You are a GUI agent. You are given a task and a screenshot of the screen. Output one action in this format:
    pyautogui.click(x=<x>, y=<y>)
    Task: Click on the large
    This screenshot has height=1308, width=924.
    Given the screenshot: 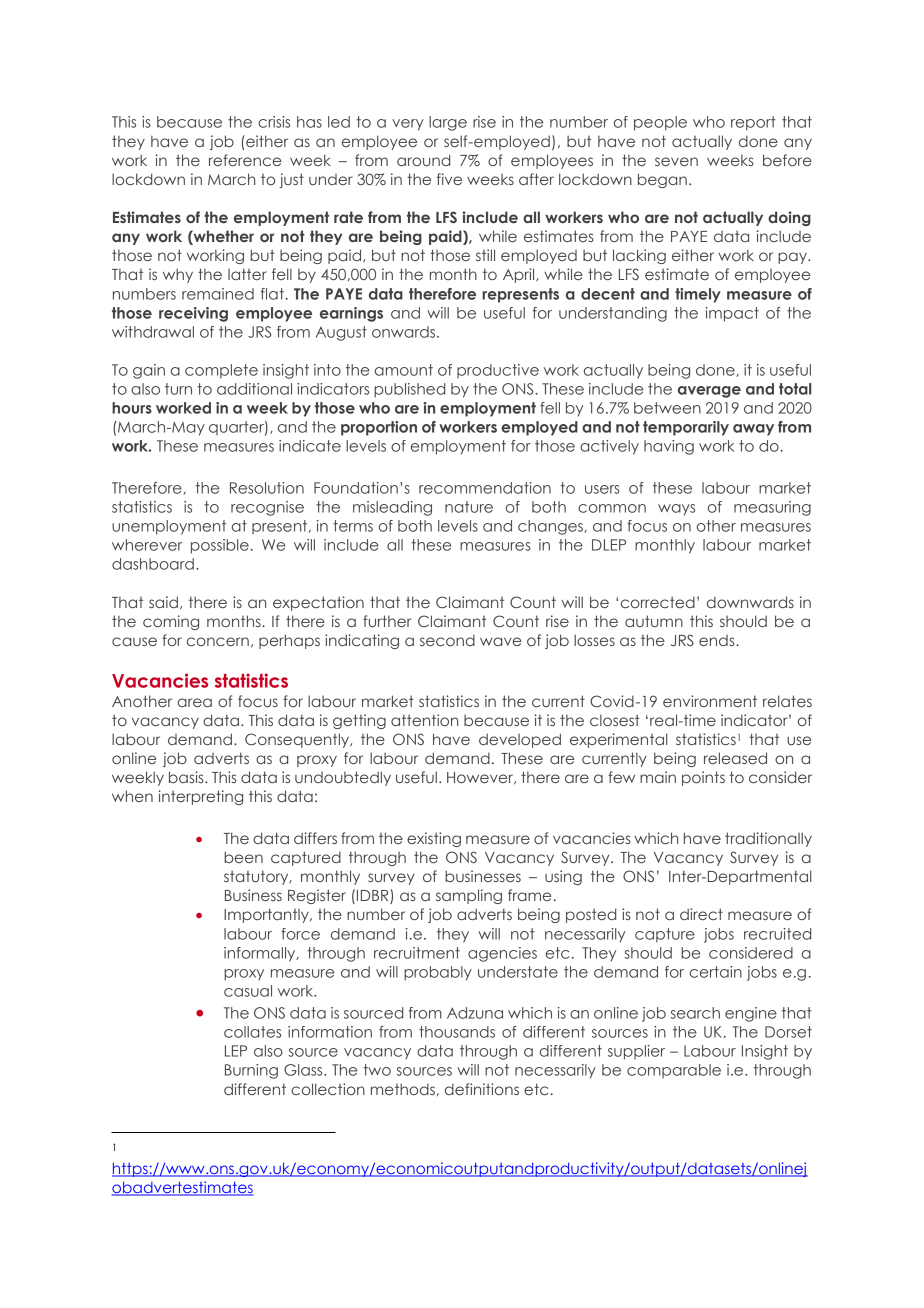 What is the action you would take?
    pyautogui.click(x=448, y=123)
